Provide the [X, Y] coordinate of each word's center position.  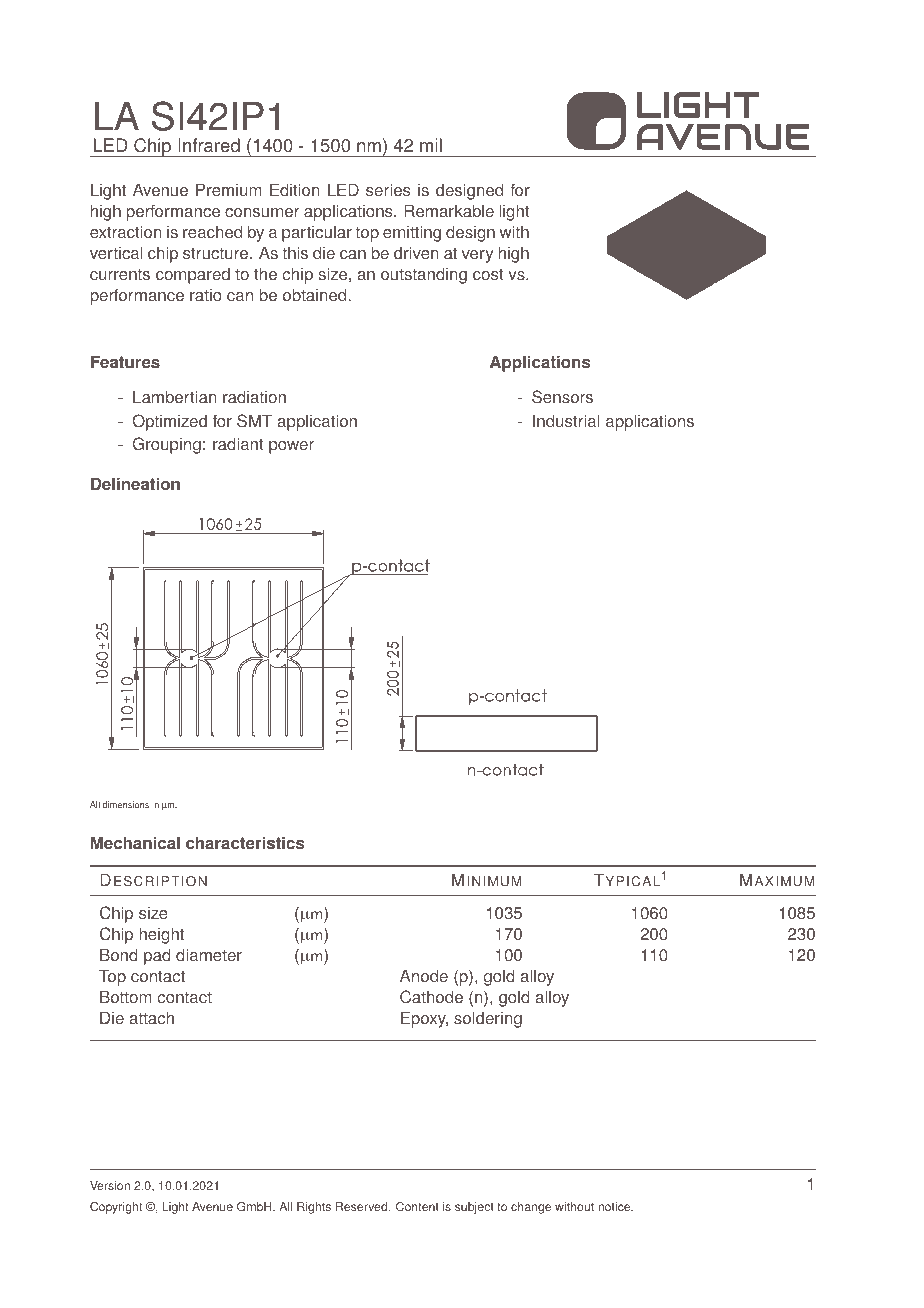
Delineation [135, 484]
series [388, 190]
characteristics [245, 843]
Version [110, 1186]
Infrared [209, 145]
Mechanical [135, 843]
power [291, 447]
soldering [488, 1019]
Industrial [566, 421]
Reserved [363, 1207]
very [477, 256]
